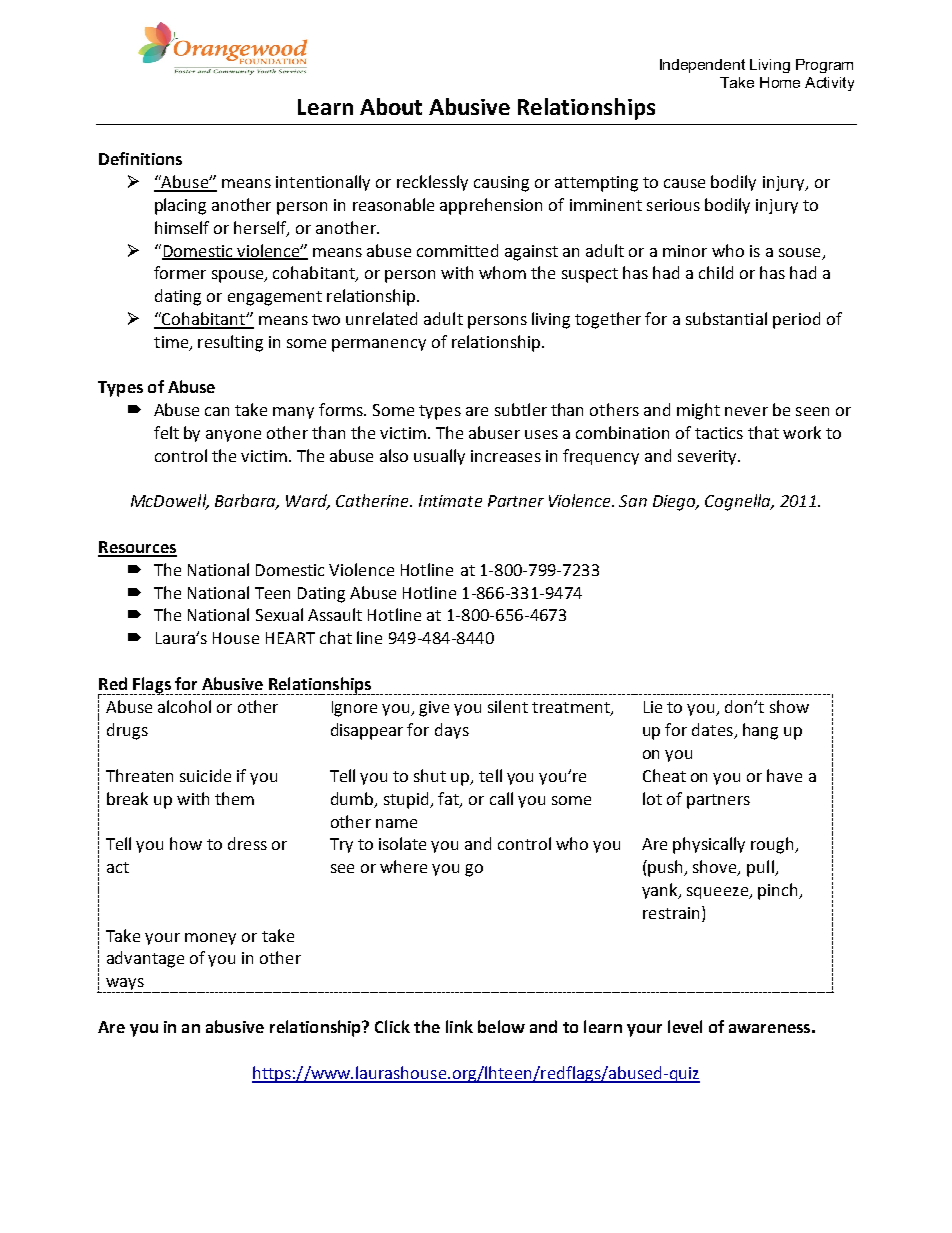  Describe the element at coordinates (450, 501) in the document. I see `Intimate` at that location.
